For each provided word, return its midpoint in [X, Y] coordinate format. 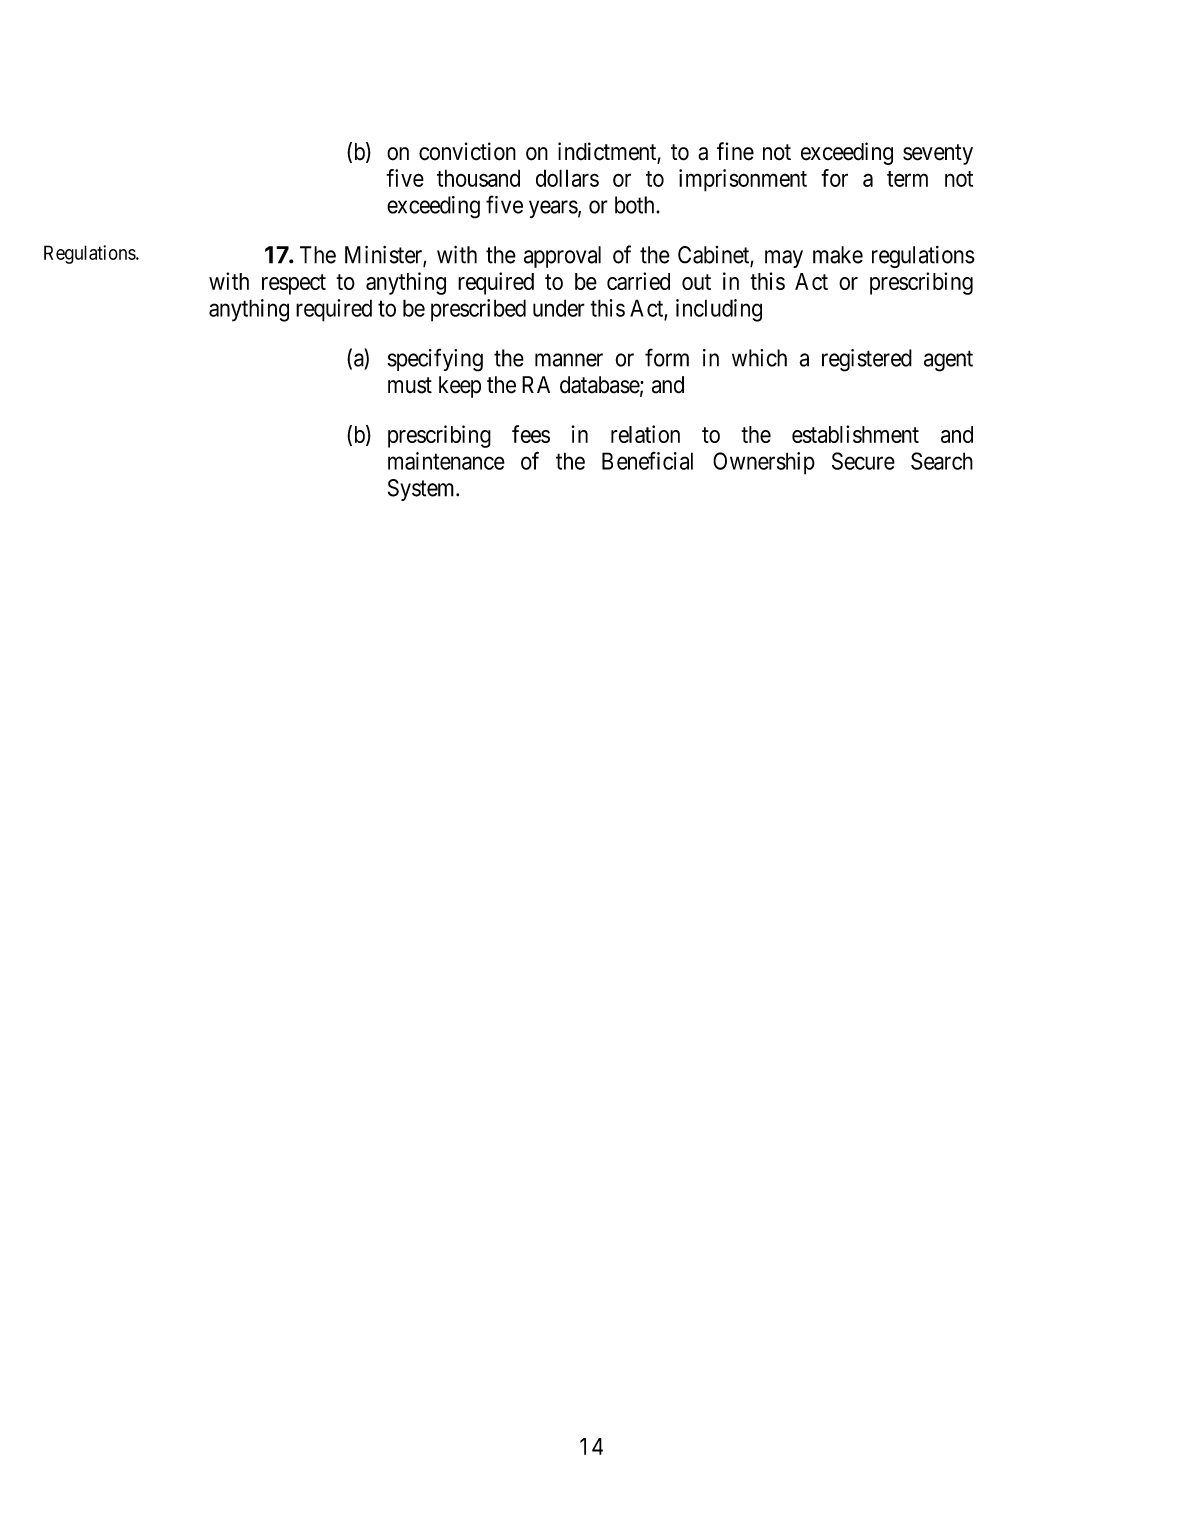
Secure [863, 461]
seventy [938, 154]
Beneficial [647, 461]
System [422, 490]
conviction [467, 151]
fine [735, 151]
